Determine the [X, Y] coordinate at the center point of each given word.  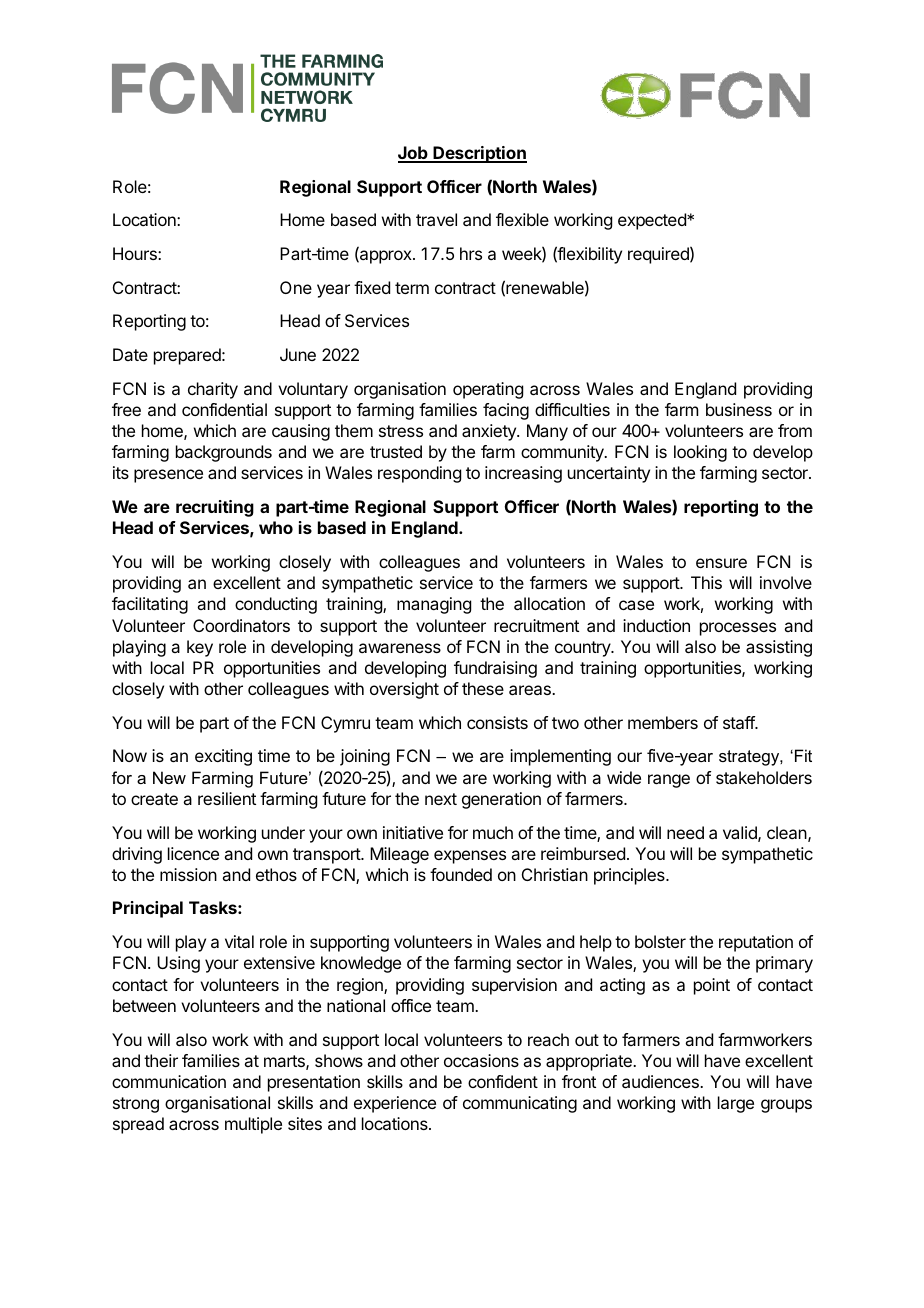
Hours [136, 253]
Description [479, 154]
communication [169, 1081]
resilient [227, 798]
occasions [481, 1060]
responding [419, 474]
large [736, 1104]
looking [700, 453]
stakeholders [764, 777]
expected [653, 221]
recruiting [215, 508]
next [441, 799]
